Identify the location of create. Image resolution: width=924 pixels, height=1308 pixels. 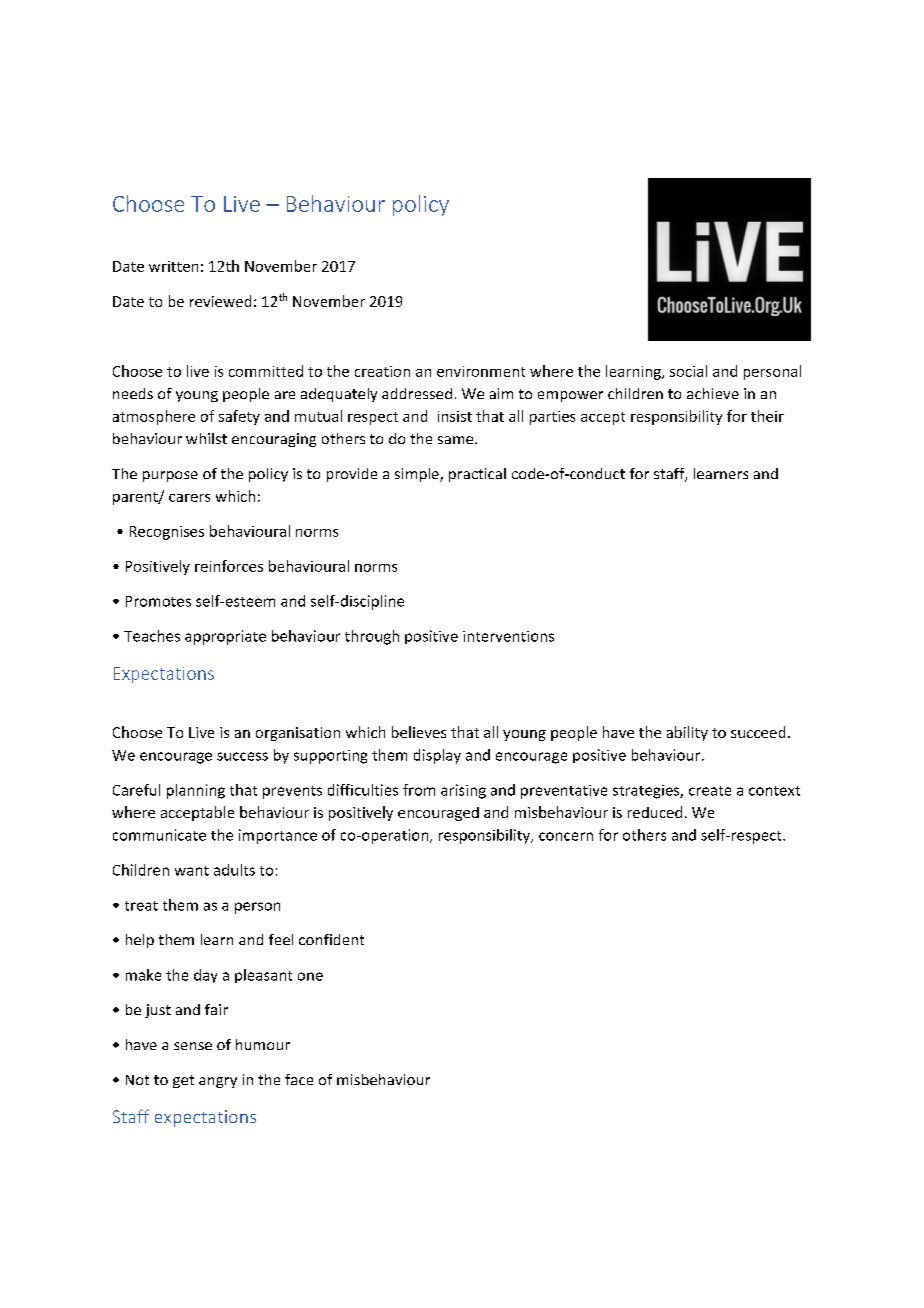
(710, 791).
